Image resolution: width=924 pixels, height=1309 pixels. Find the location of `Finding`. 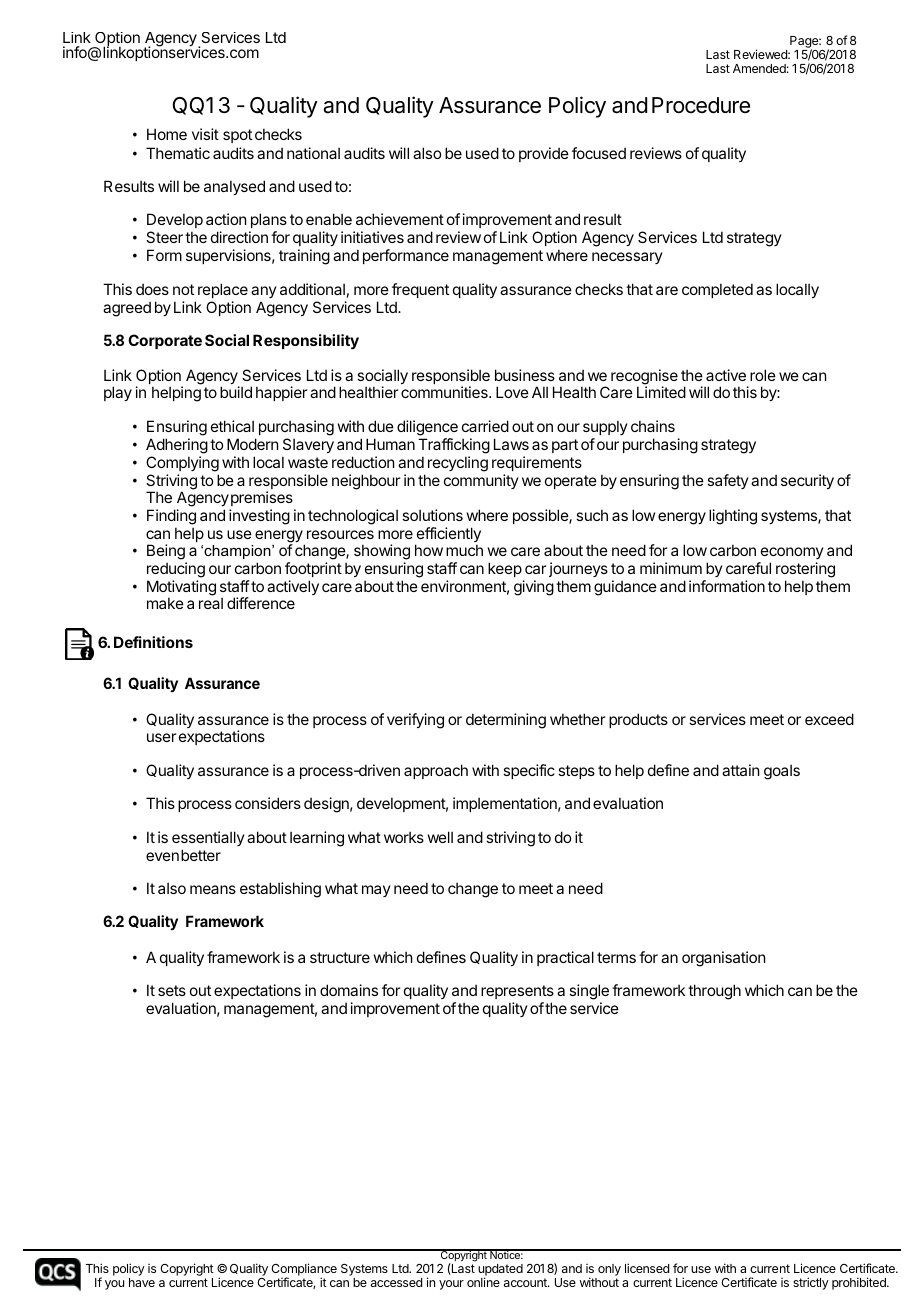

Finding is located at coordinates (171, 518).
